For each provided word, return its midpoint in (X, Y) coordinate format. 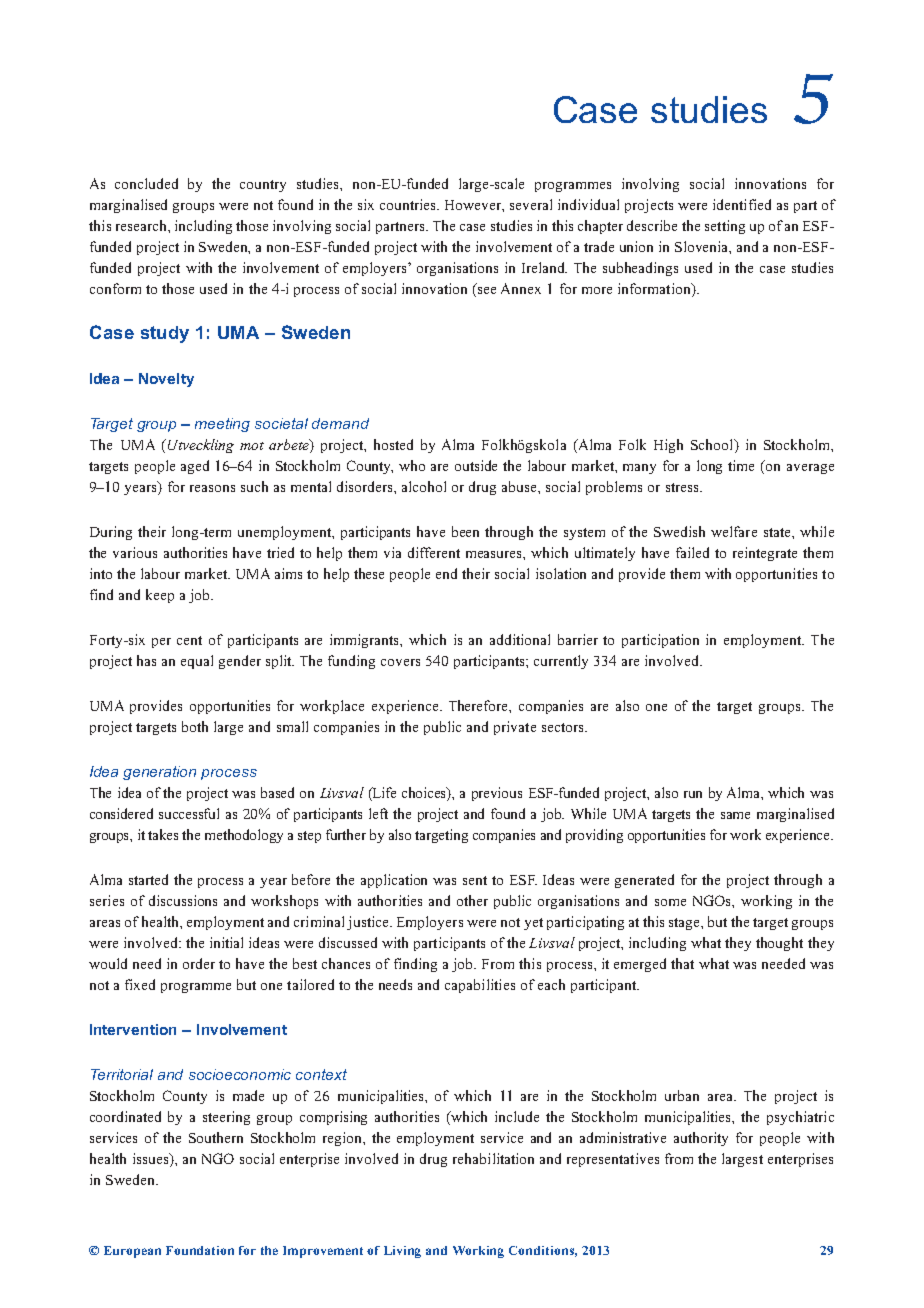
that (682, 963)
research (142, 225)
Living (402, 1252)
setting (725, 227)
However (474, 206)
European (132, 1252)
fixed (140, 984)
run (693, 794)
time (741, 465)
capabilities (480, 986)
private (515, 728)
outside (476, 465)
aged (195, 467)
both (195, 726)
